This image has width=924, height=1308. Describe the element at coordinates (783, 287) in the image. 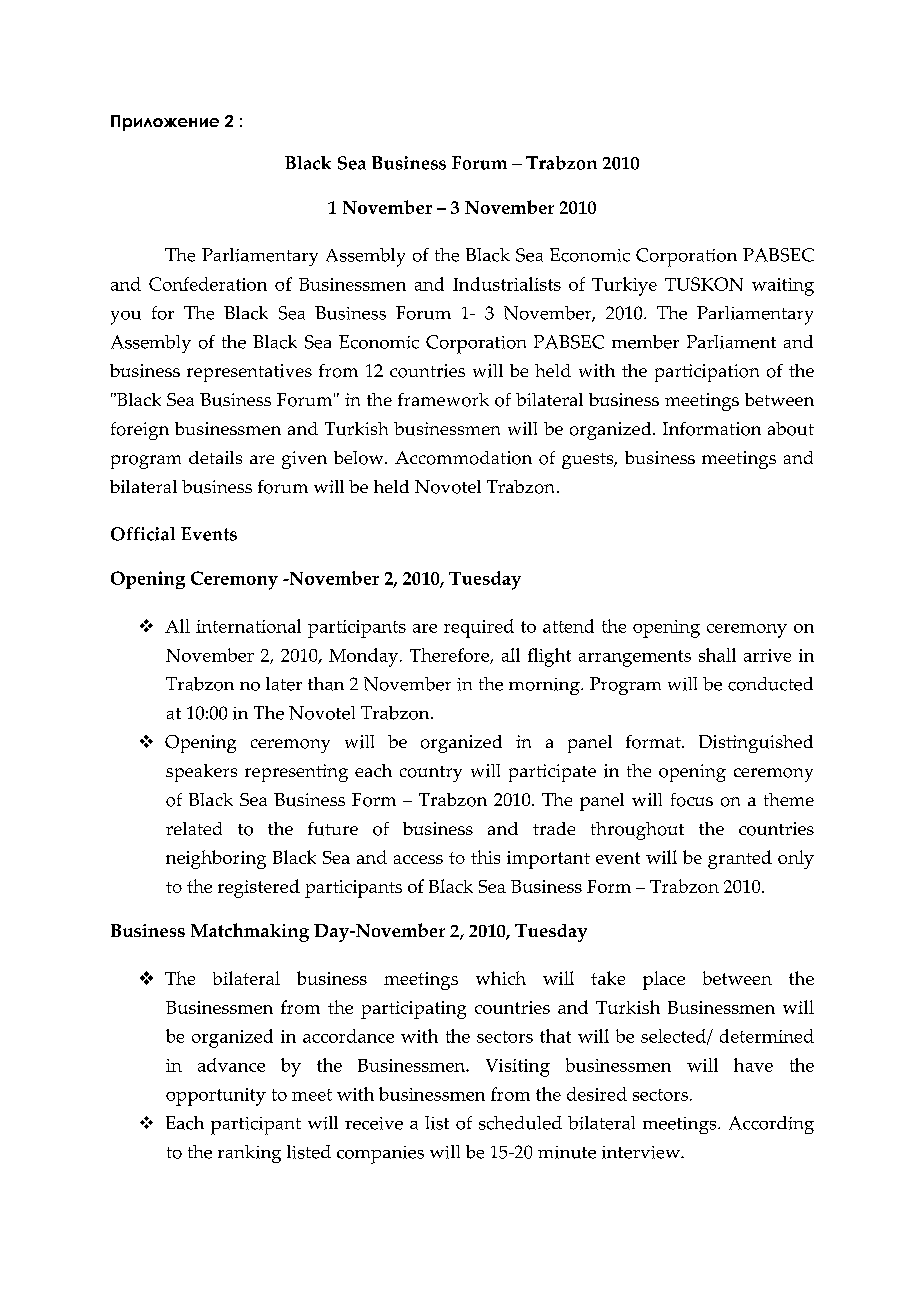

I see `waiting` at that location.
